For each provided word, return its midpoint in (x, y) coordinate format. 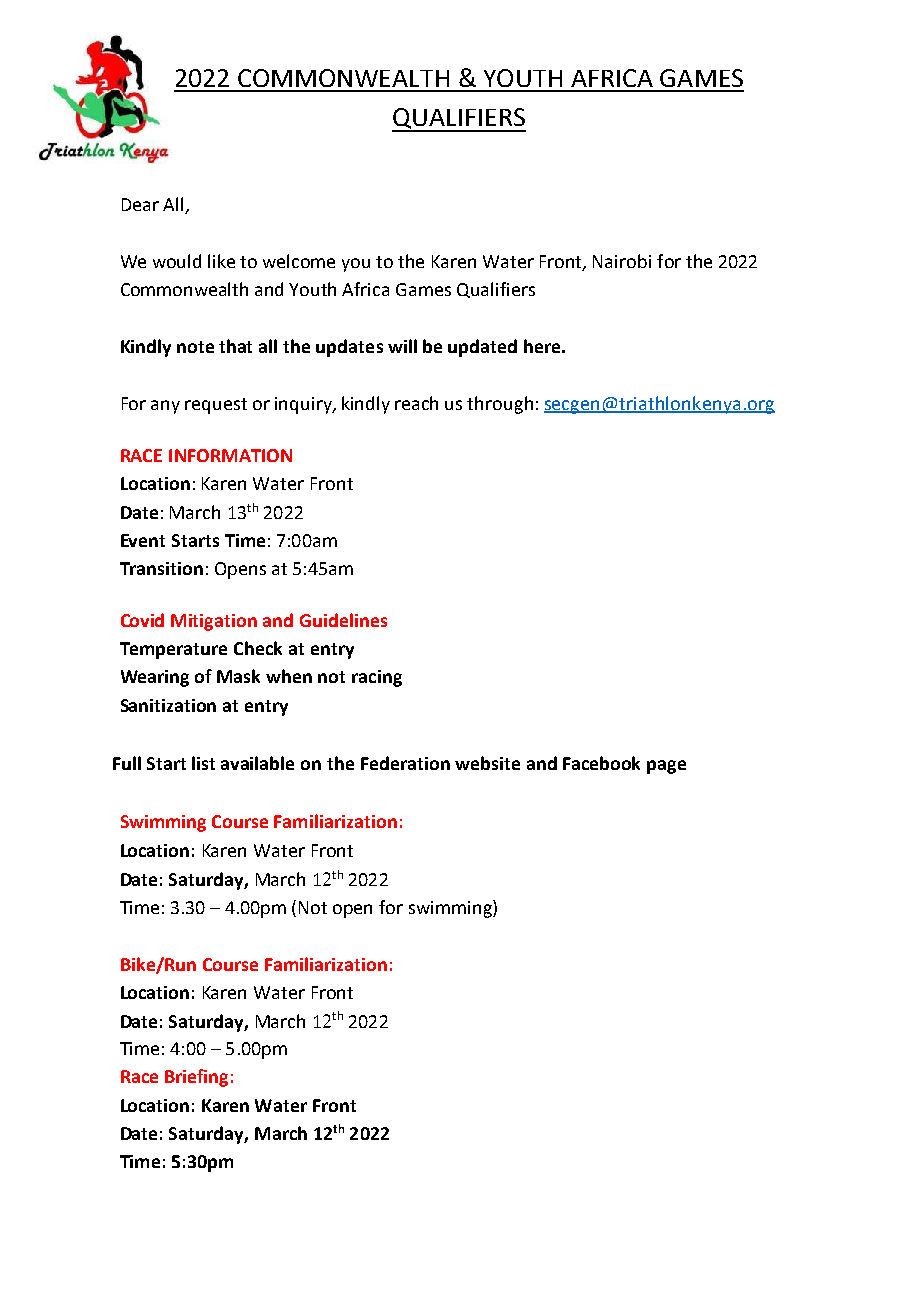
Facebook (601, 763)
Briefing (196, 1078)
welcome (299, 261)
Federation (405, 763)
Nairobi (622, 261)
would (177, 261)
